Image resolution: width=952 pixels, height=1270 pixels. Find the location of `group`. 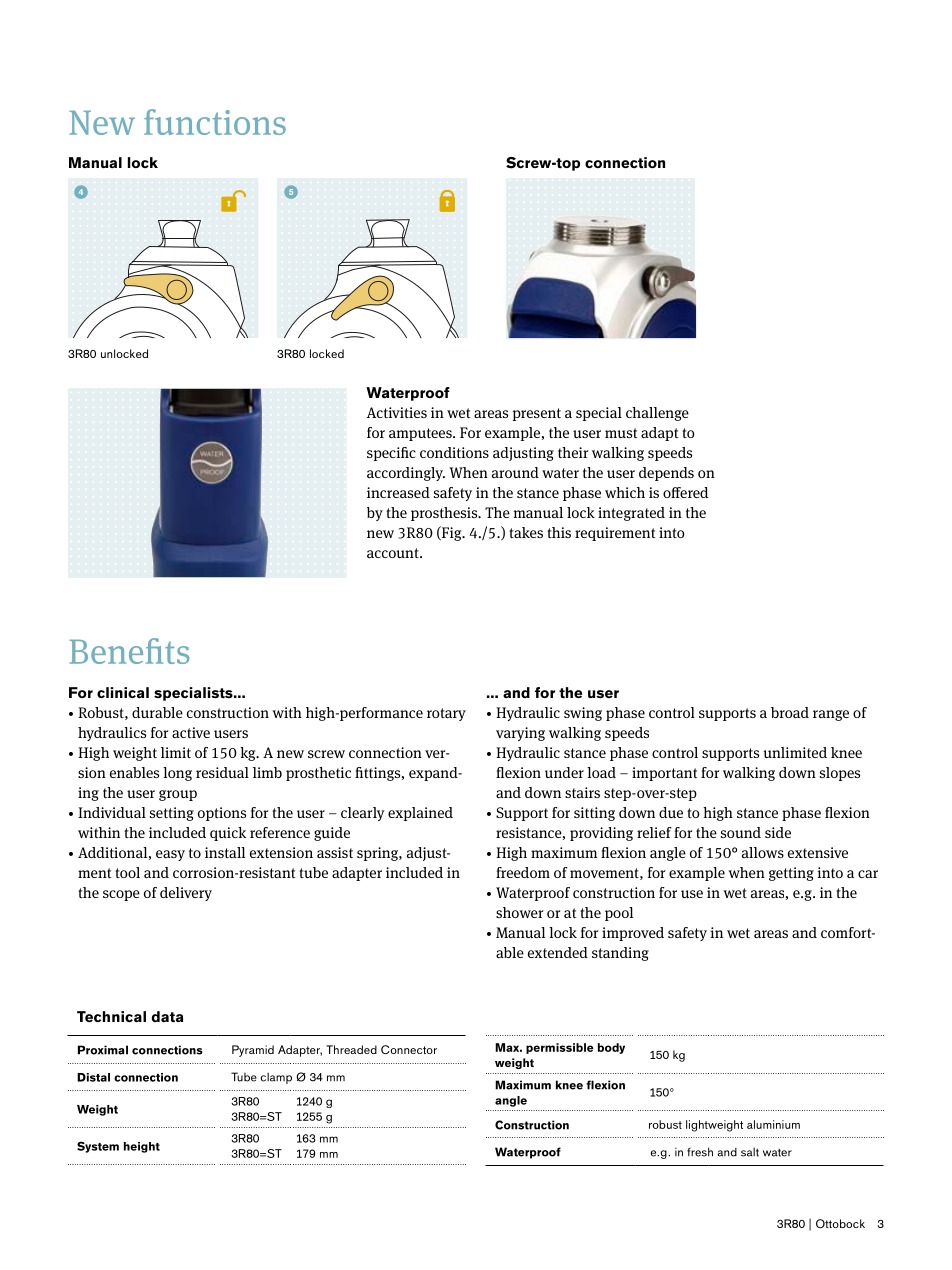

group is located at coordinates (178, 795).
